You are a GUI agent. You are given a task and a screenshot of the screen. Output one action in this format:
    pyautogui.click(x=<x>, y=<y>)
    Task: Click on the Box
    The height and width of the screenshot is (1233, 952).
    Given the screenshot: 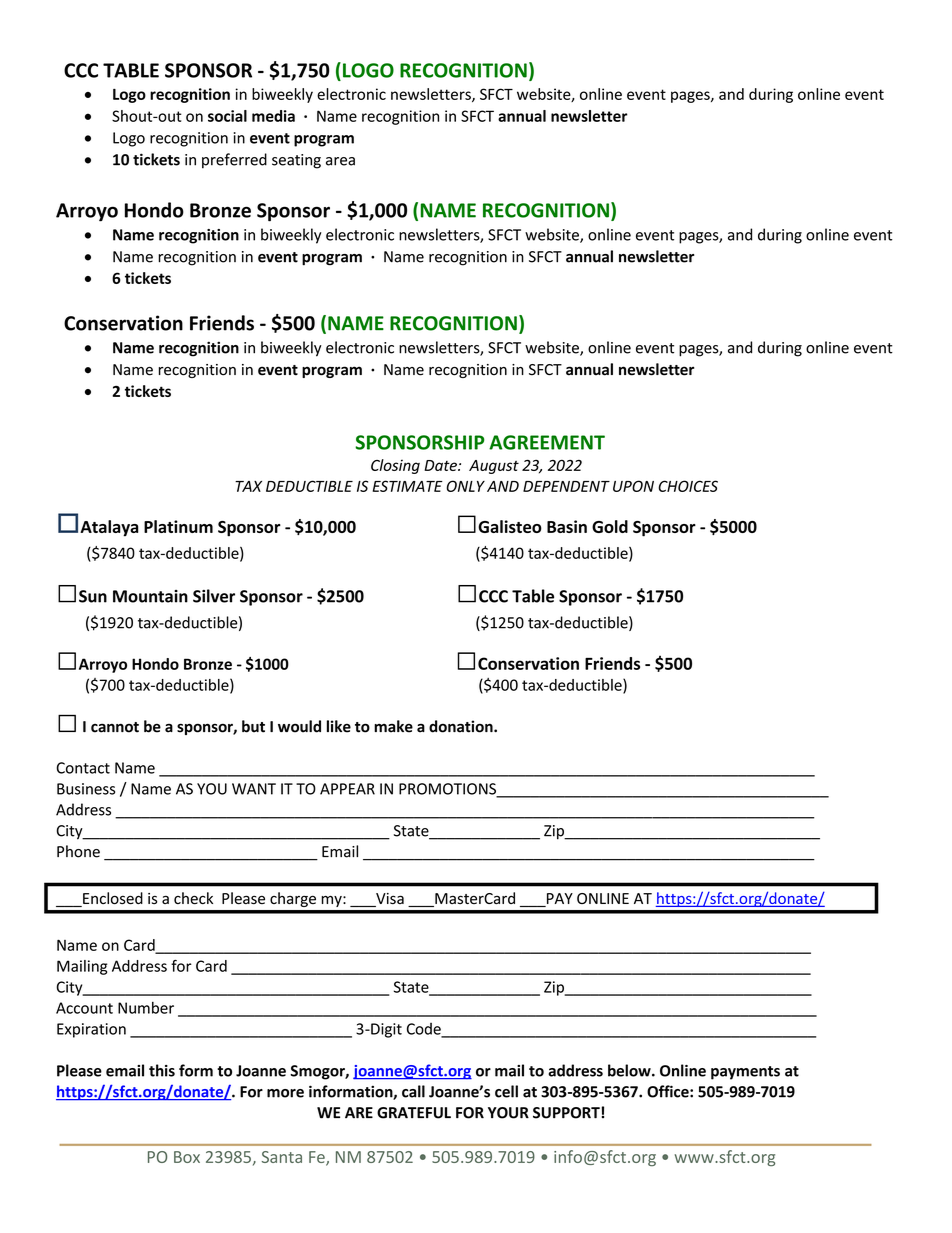 What is the action you would take?
    pyautogui.click(x=187, y=1157)
